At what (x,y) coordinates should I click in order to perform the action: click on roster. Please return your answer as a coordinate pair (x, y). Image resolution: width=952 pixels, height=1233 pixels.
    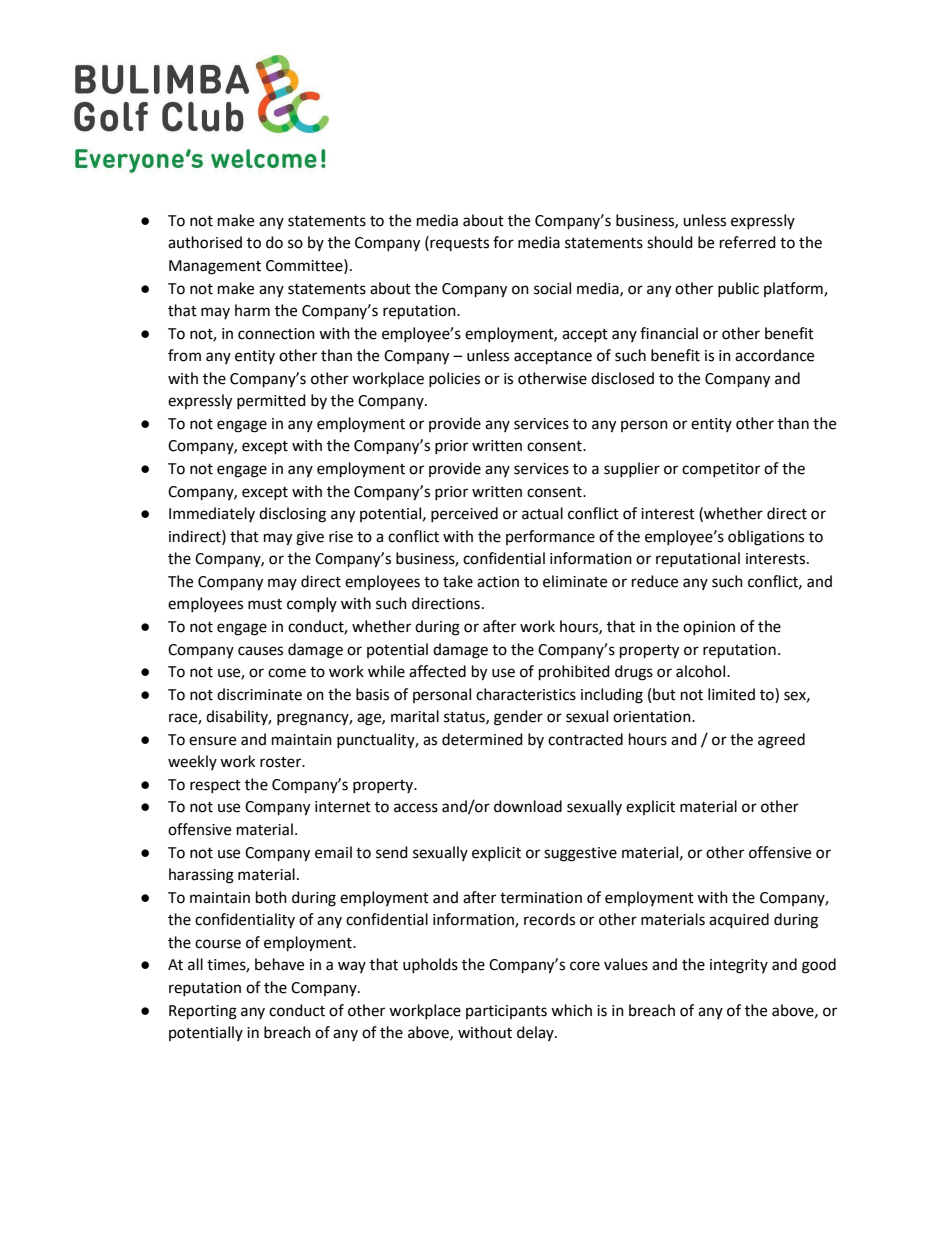
    Looking at the image, I should click on (282, 762).
